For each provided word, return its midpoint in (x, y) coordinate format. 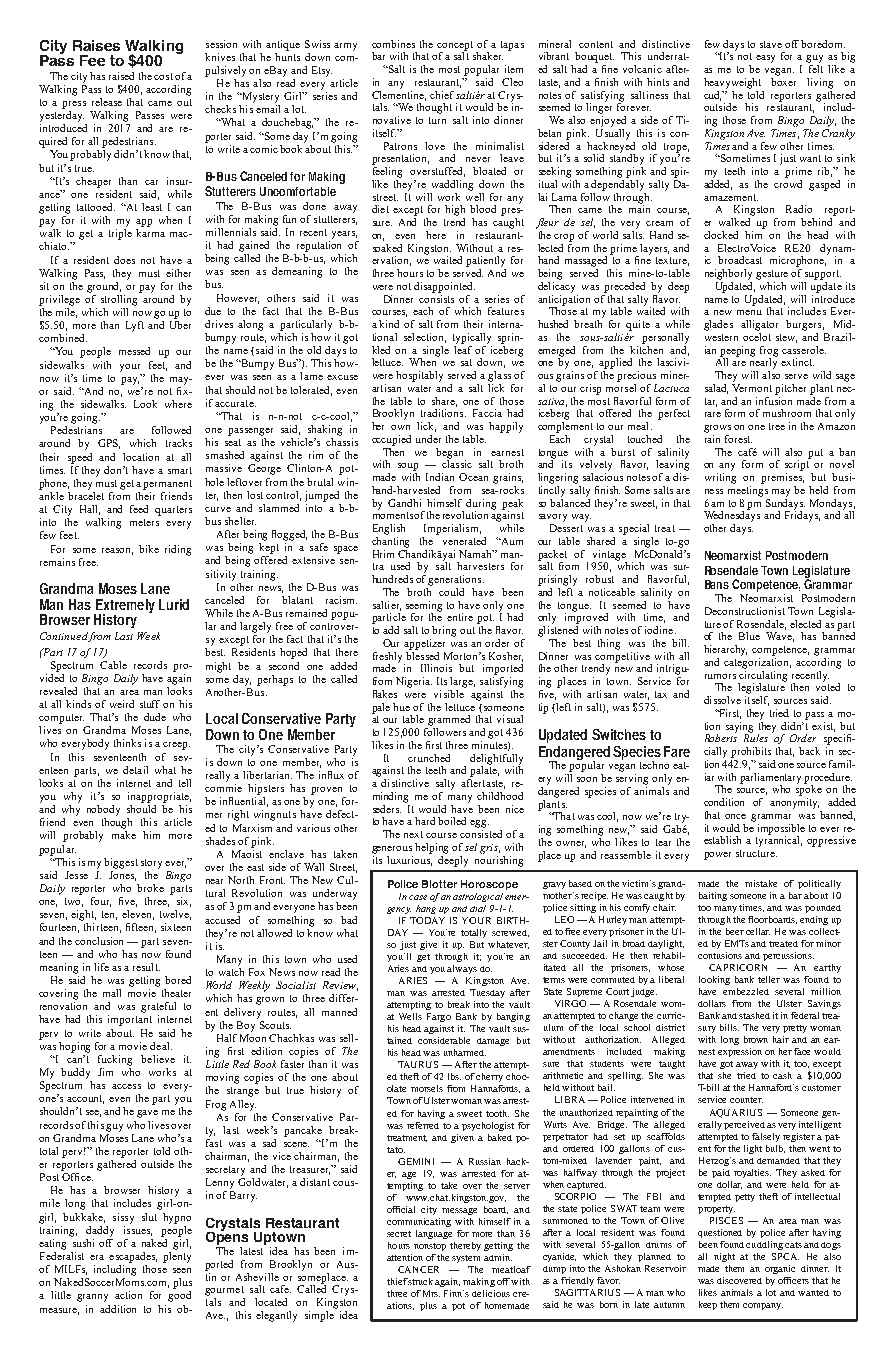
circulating (762, 676)
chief (442, 95)
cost (163, 76)
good (179, 1296)
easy (765, 59)
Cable (113, 665)
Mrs (431, 1293)
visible (450, 692)
